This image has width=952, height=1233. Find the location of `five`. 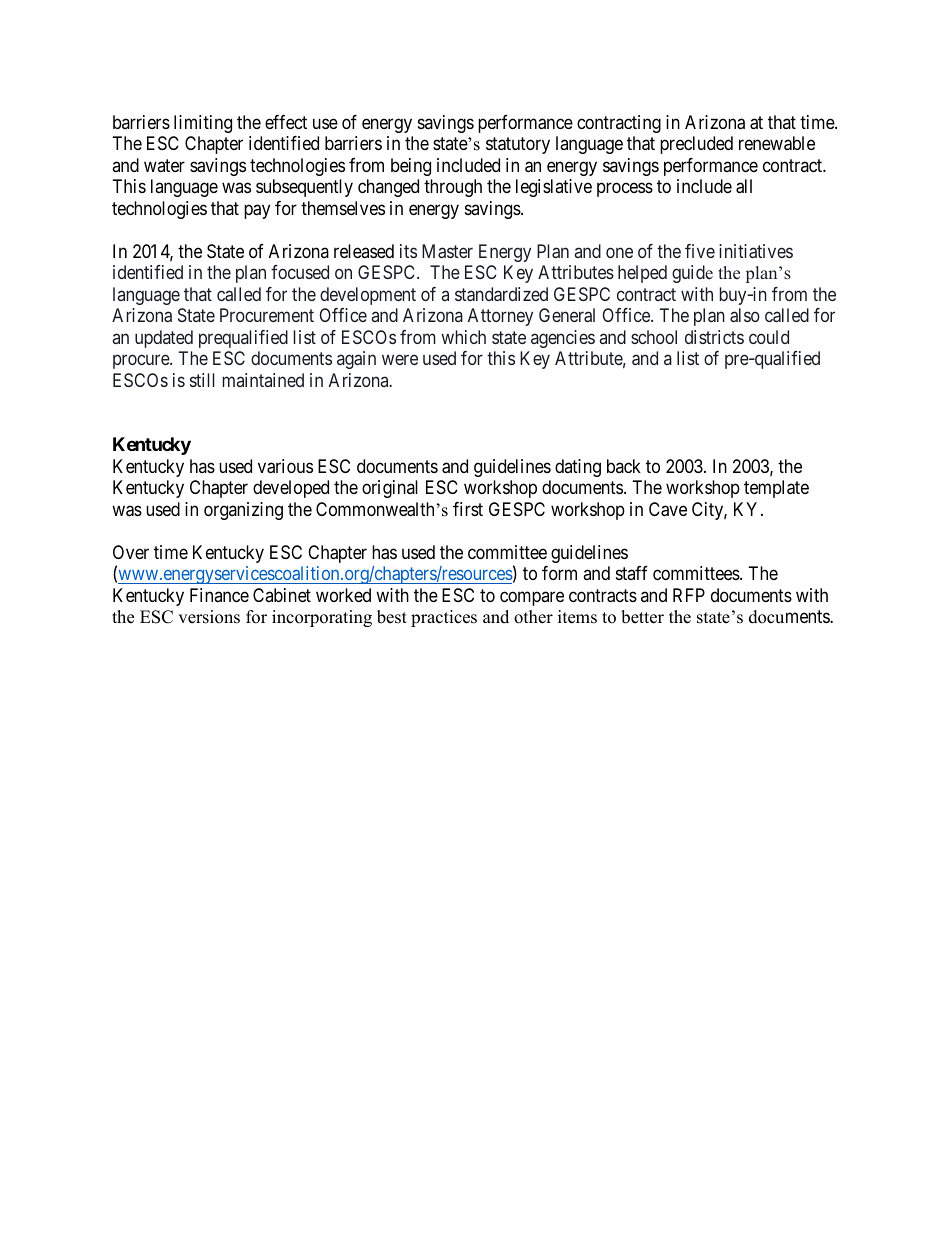

five is located at coordinates (700, 251).
